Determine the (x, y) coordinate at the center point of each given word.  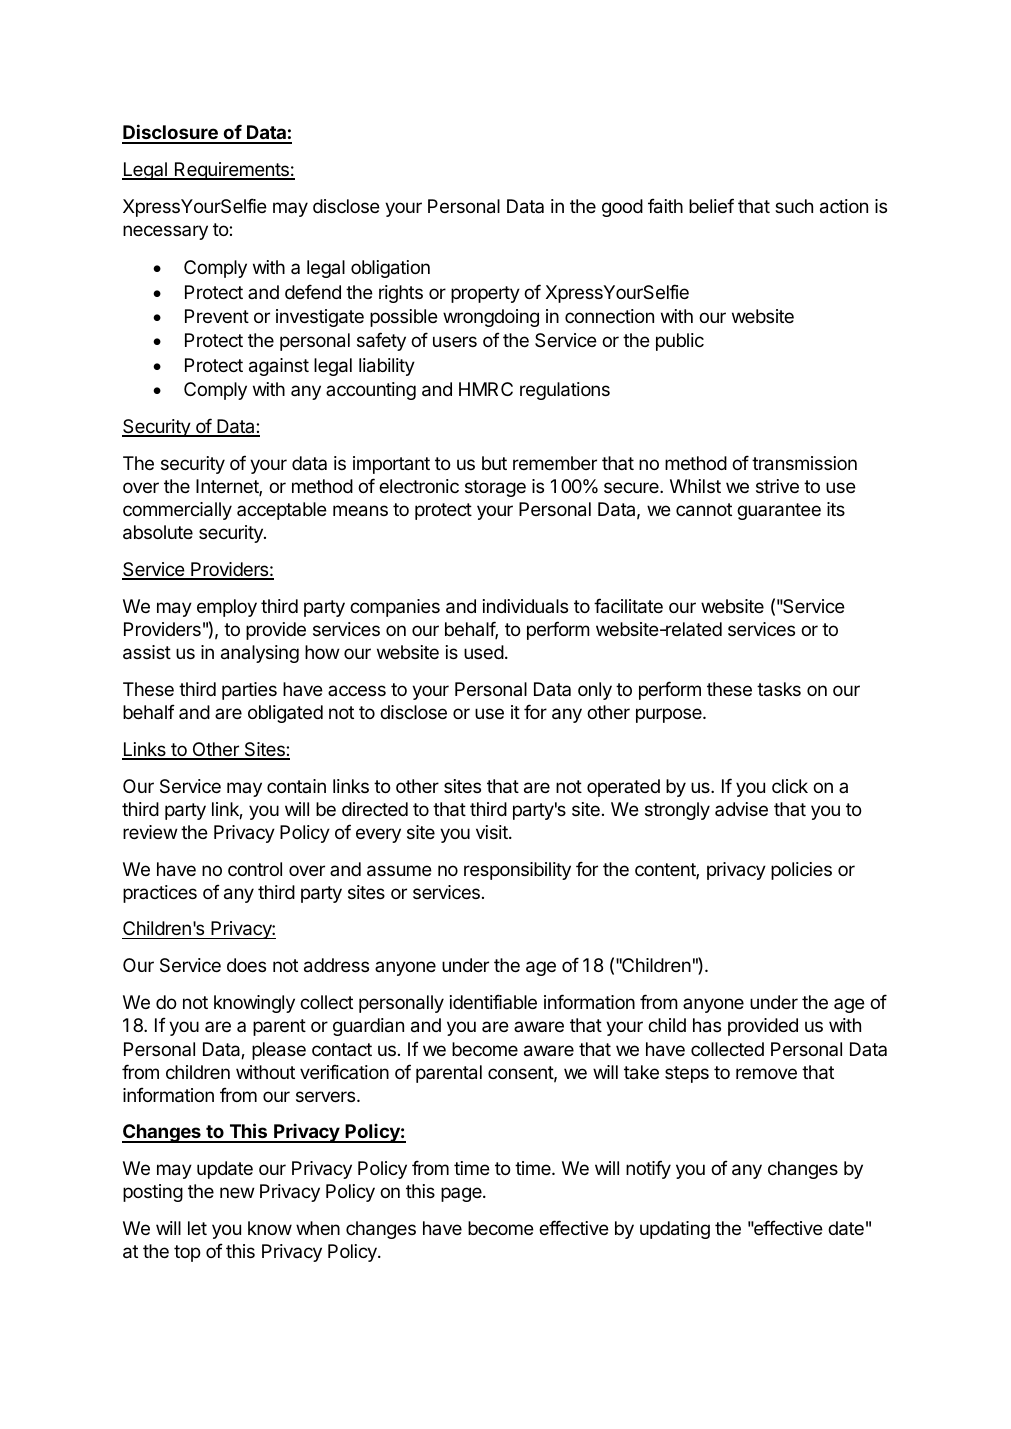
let (197, 1228)
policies (801, 871)
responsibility (517, 871)
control (255, 869)
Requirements (231, 171)
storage (495, 488)
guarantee (779, 511)
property (485, 294)
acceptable (282, 511)
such (794, 206)
